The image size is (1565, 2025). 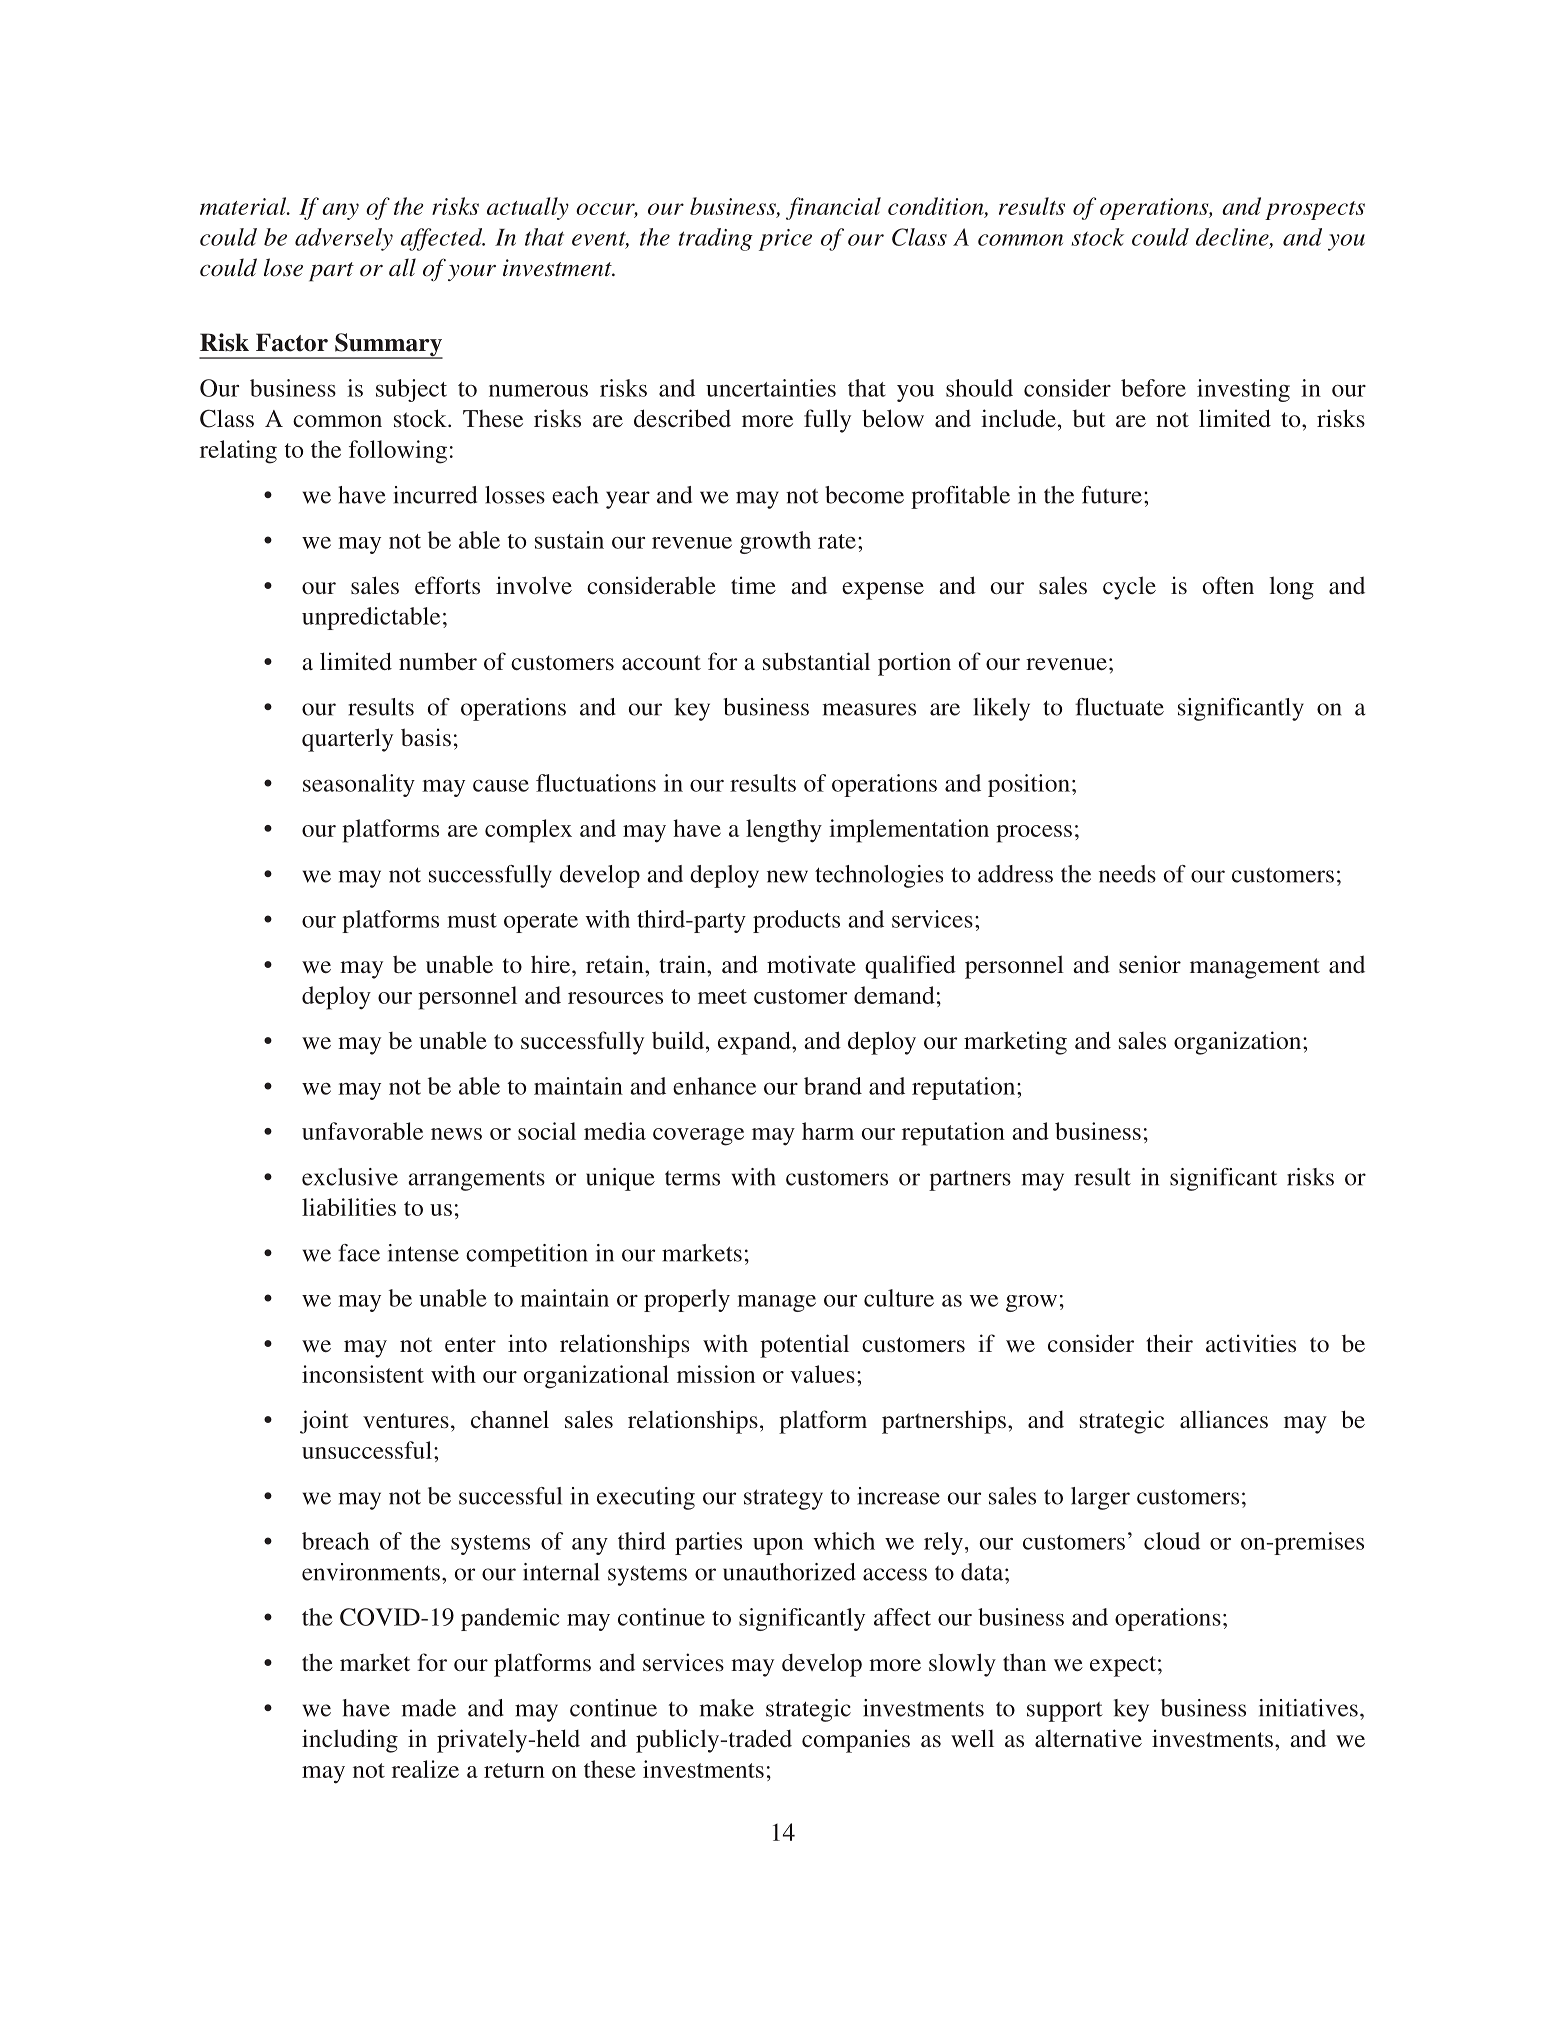 What do you see at coordinates (344, 239) in the screenshot?
I see `adversely` at bounding box center [344, 239].
